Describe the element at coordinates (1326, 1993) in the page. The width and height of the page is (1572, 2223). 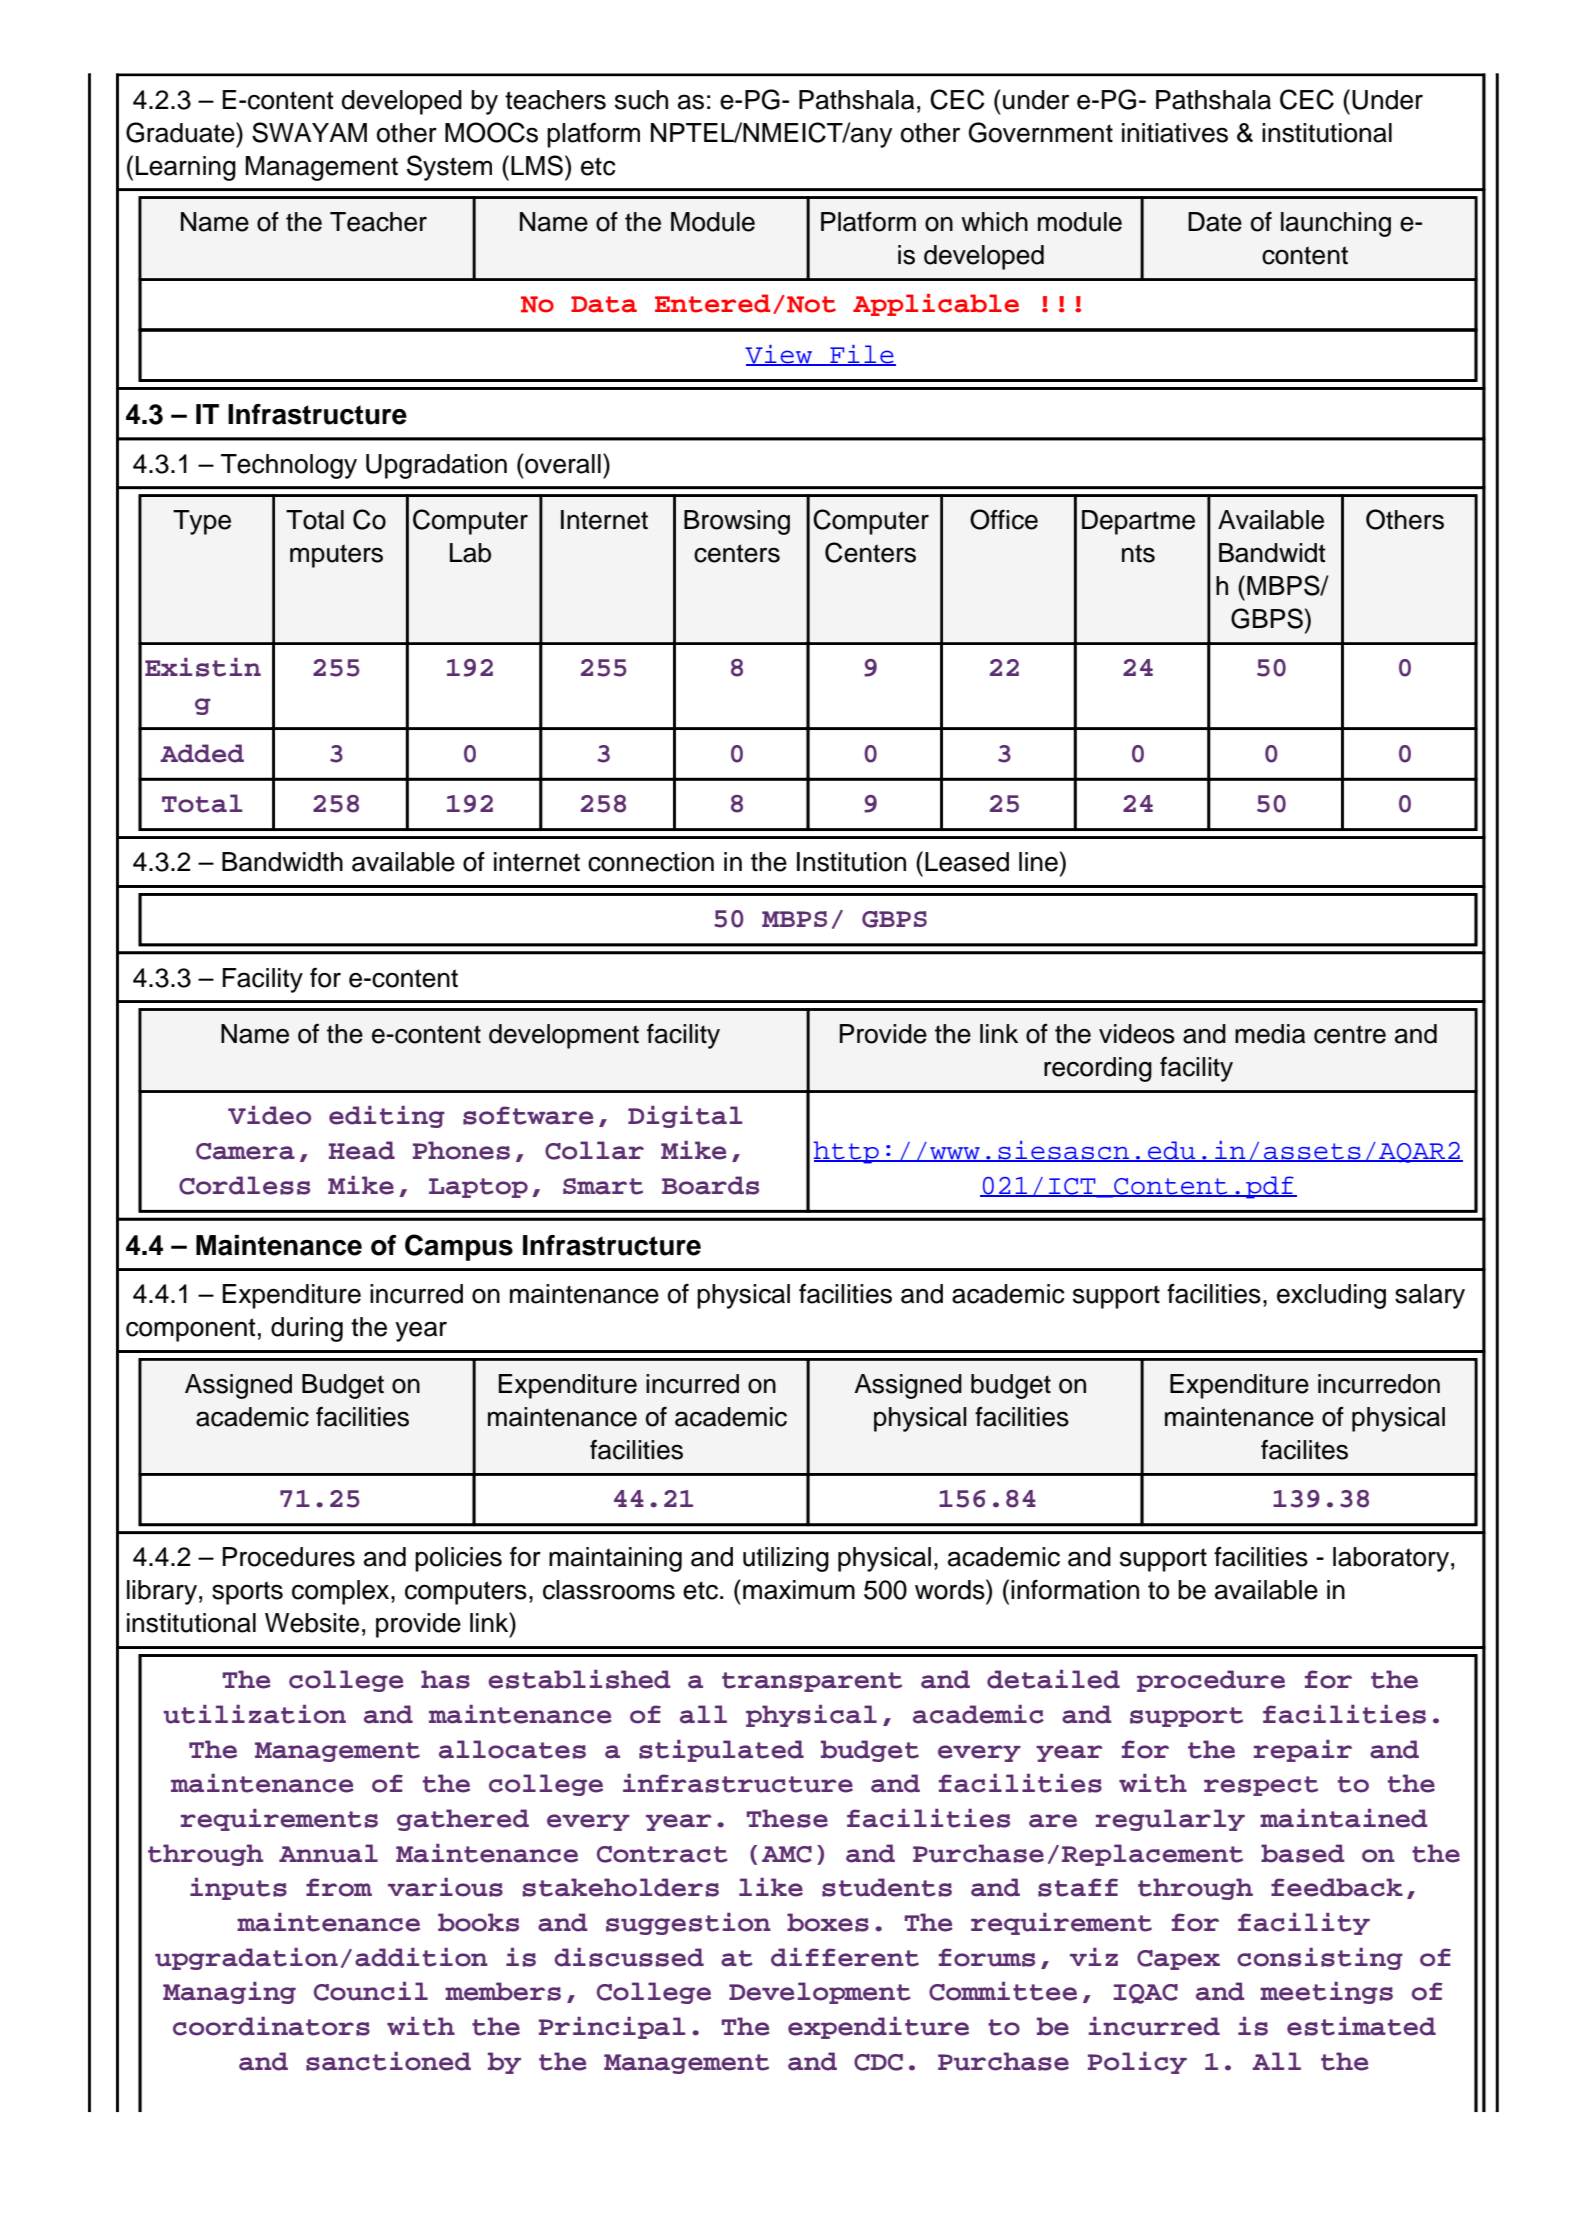
I see `meetings` at that location.
